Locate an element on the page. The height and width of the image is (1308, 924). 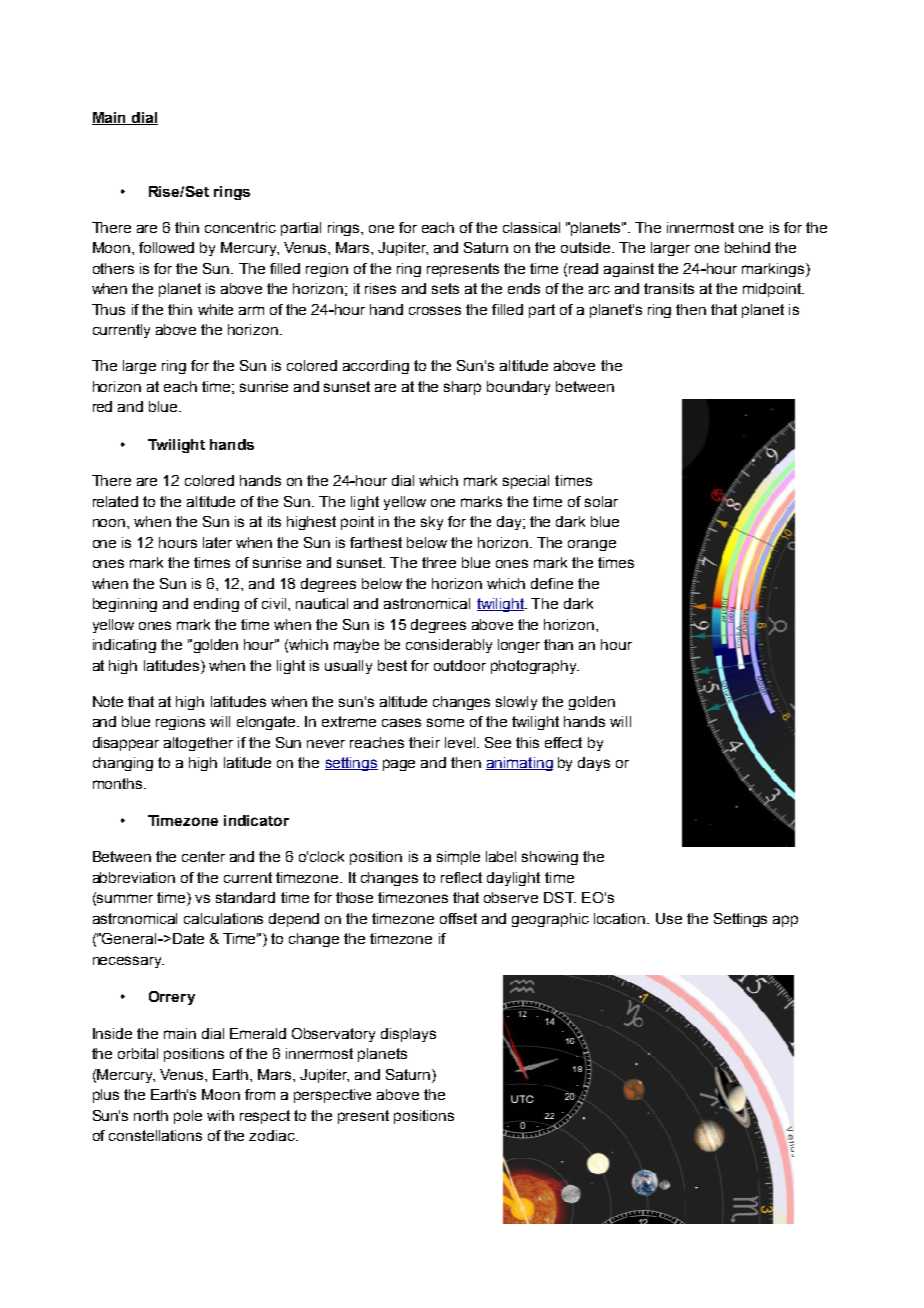
outdoor is located at coordinates (460, 665).
